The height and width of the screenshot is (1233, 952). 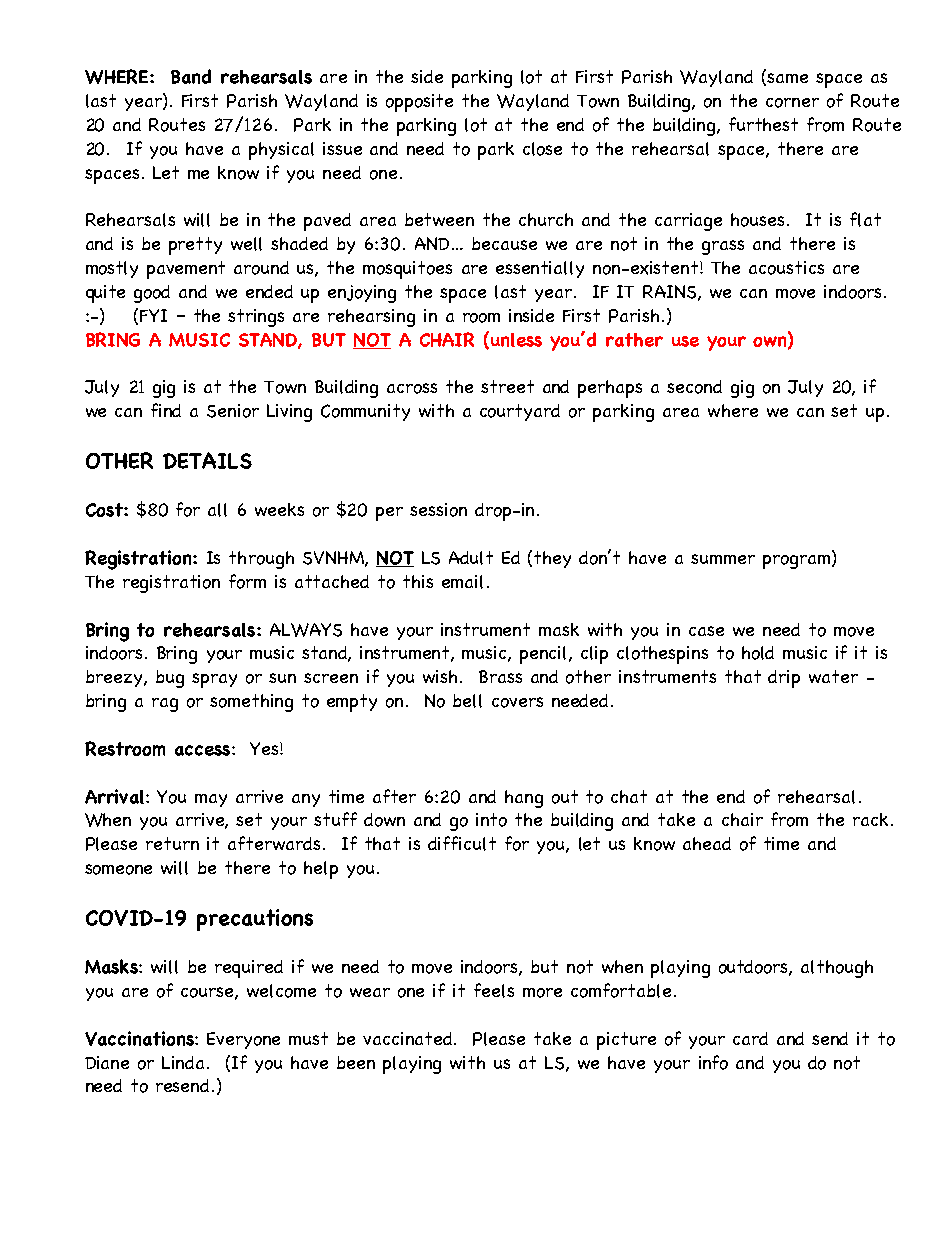 What do you see at coordinates (419, 103) in the screenshot?
I see `opposite` at bounding box center [419, 103].
